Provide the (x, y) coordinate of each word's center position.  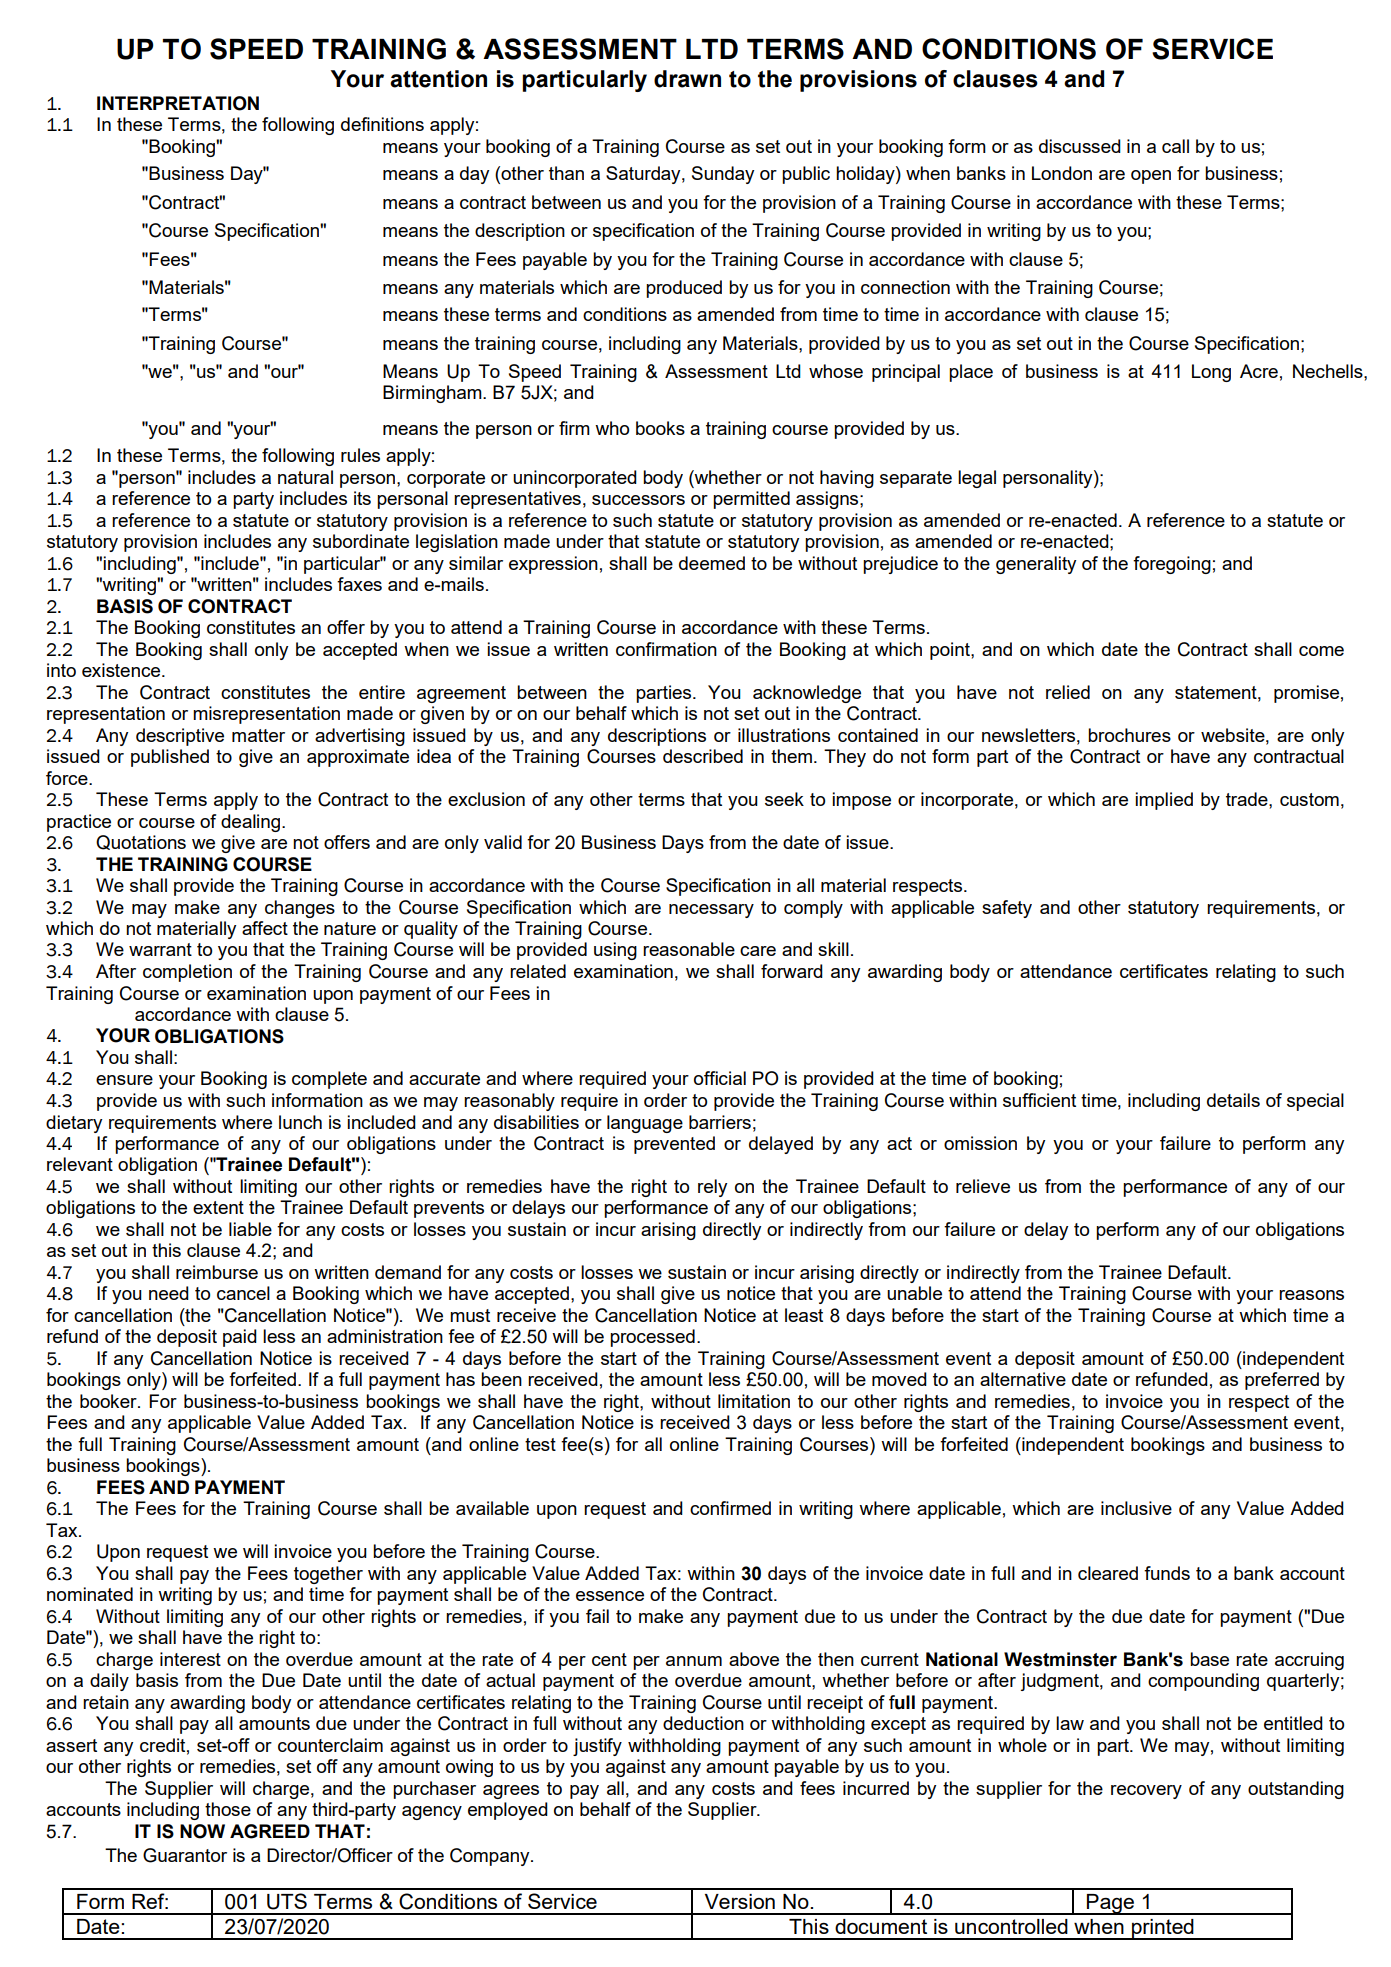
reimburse (217, 1272)
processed (652, 1338)
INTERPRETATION (178, 103)
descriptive (180, 737)
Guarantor (185, 1855)
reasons (1311, 1295)
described (703, 756)
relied (1068, 692)
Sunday (723, 175)
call (1175, 146)
